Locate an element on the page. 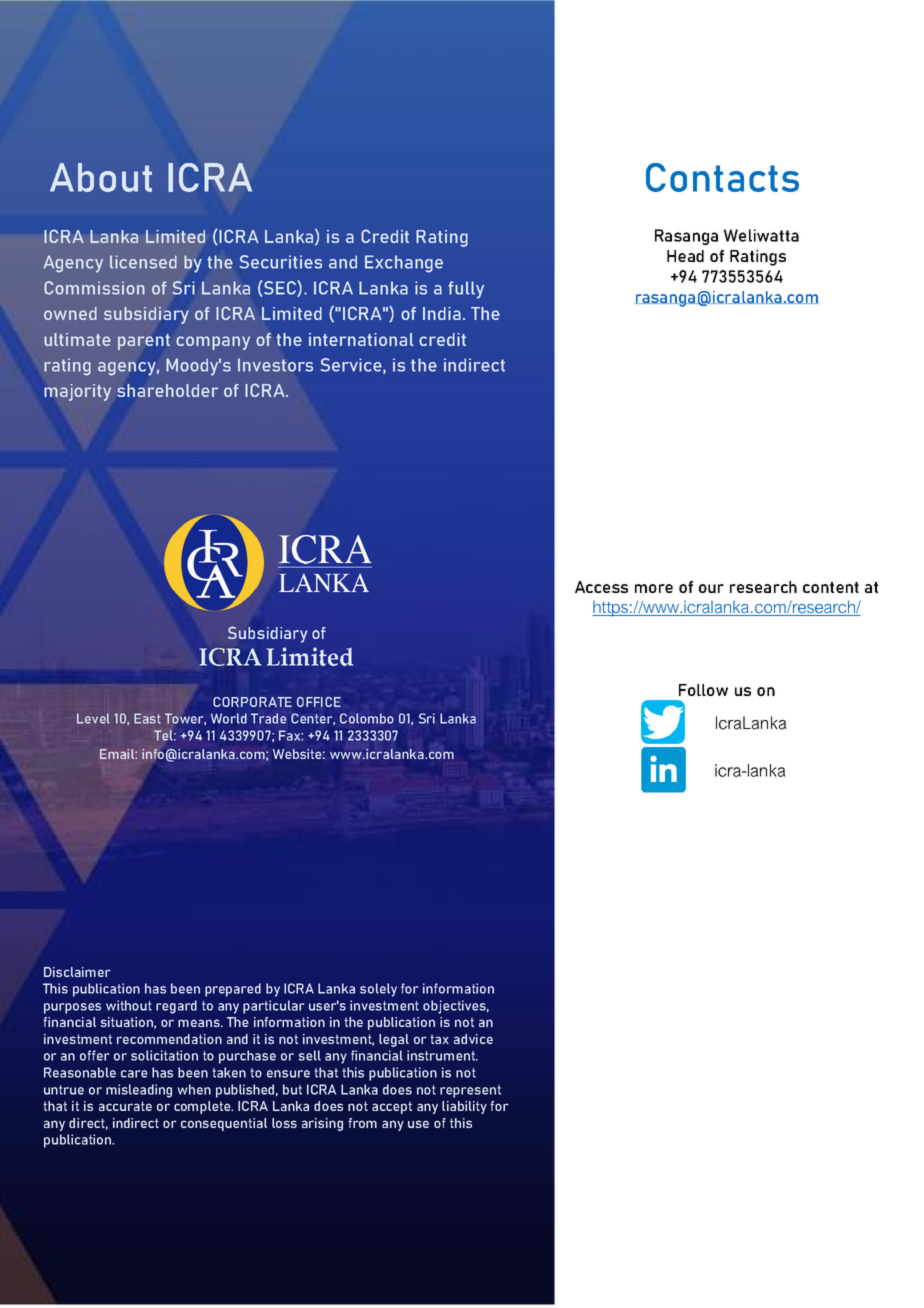 Image resolution: width=924 pixels, height=1308 pixels. misleading is located at coordinates (139, 1091).
